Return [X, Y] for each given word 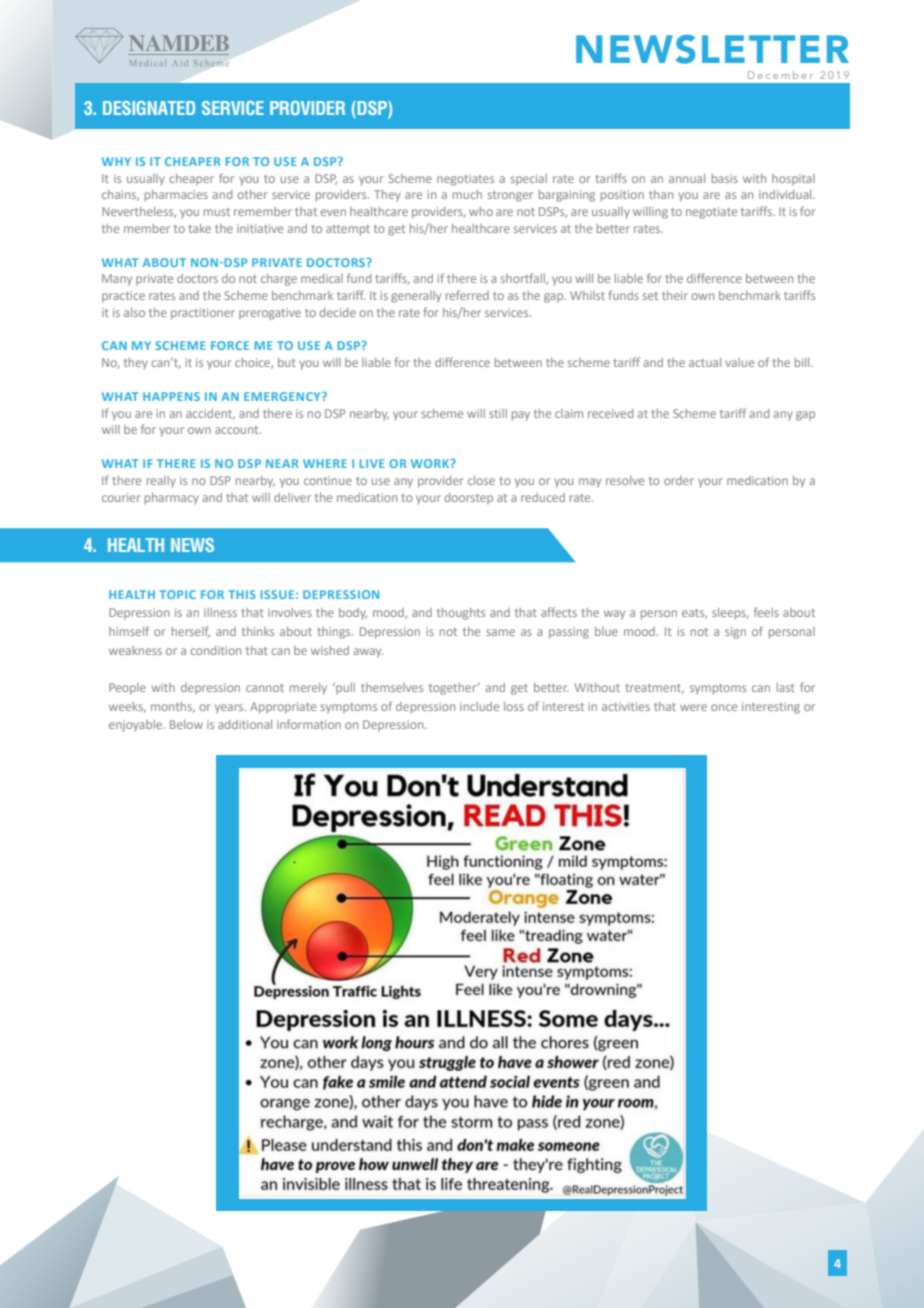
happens [171, 396]
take [199, 228]
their [675, 295]
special [529, 179]
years [230, 709]
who [481, 211]
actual [705, 362]
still [498, 413]
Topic [177, 594]
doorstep [469, 498]
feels [766, 612]
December [780, 75]
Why [116, 161]
